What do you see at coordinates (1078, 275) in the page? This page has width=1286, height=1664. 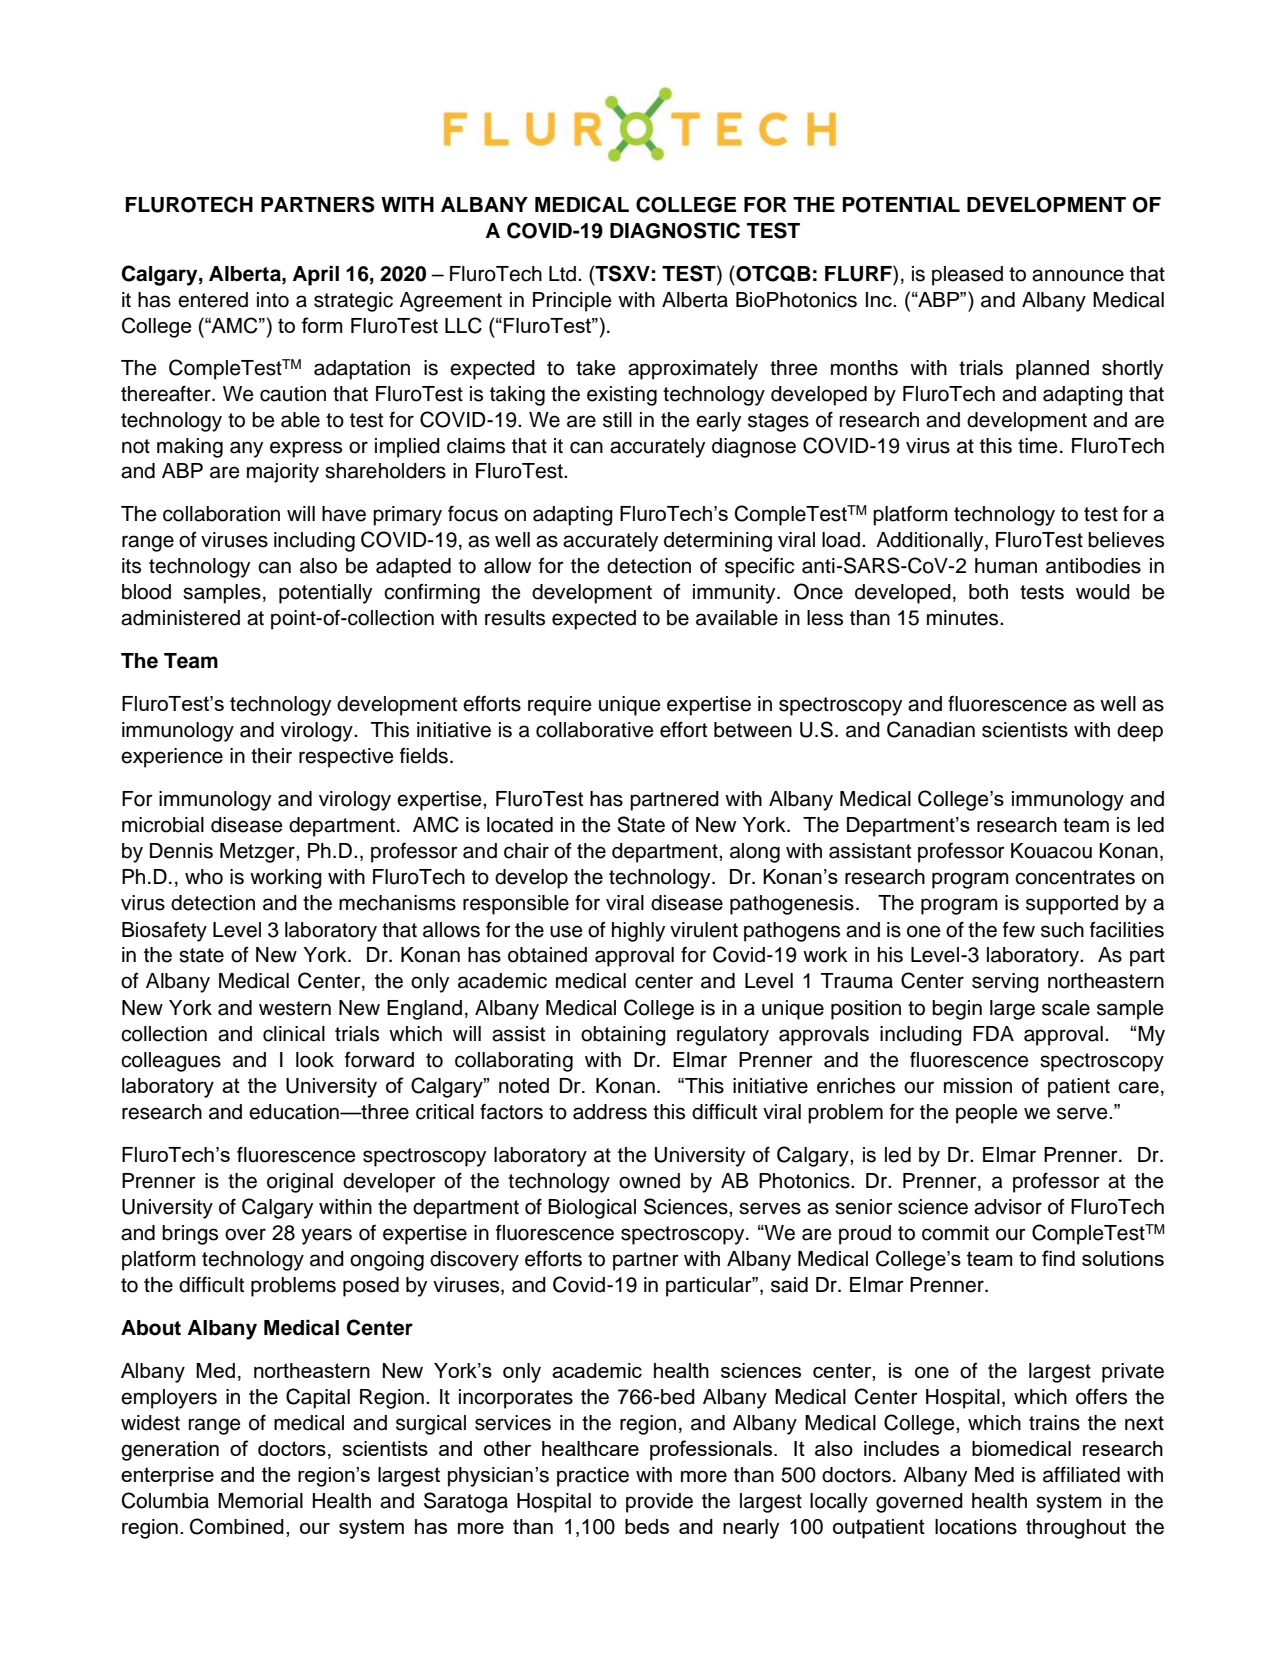 I see `announce` at bounding box center [1078, 275].
